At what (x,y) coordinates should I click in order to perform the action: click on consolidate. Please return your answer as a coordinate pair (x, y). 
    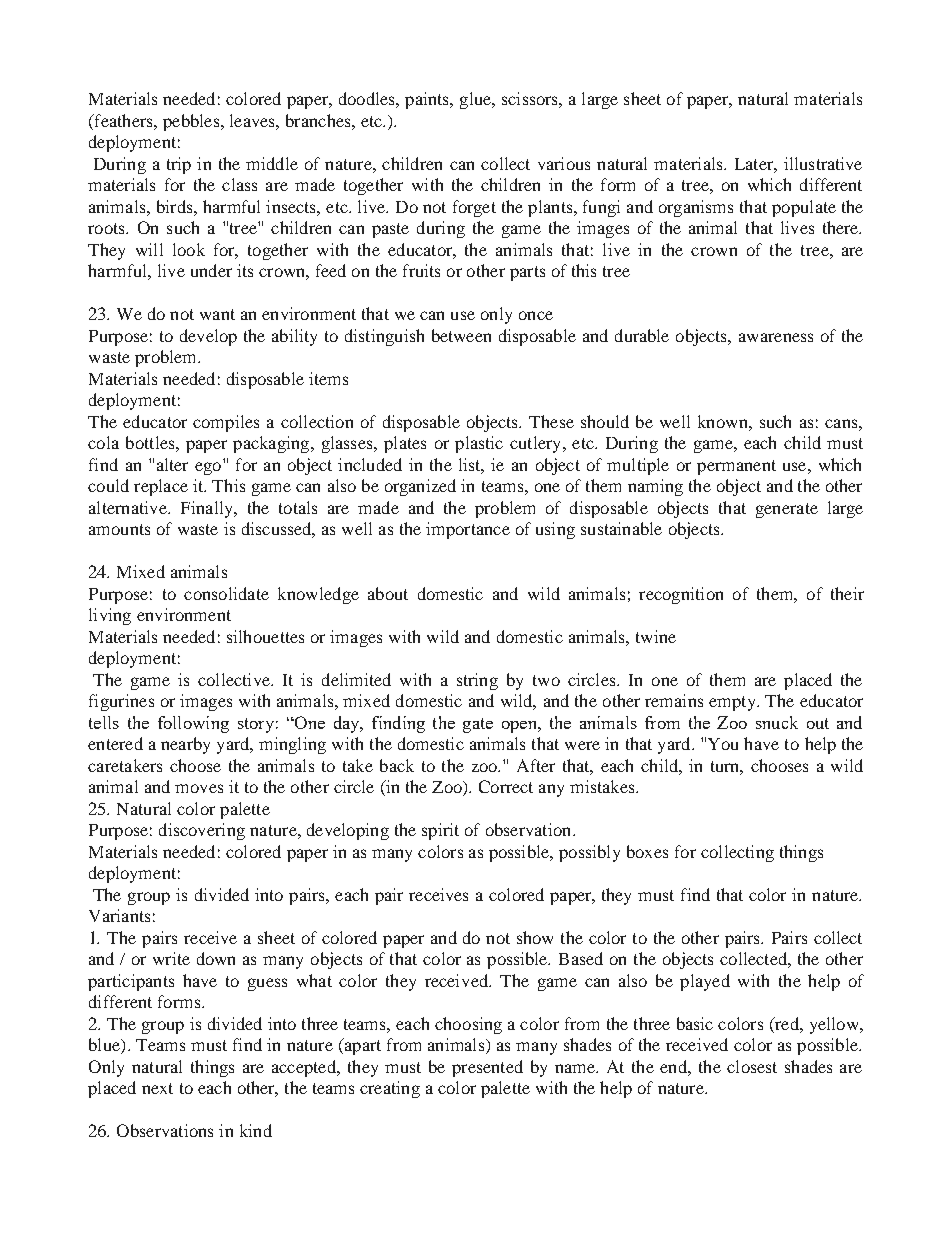
    Looking at the image, I should click on (226, 593).
